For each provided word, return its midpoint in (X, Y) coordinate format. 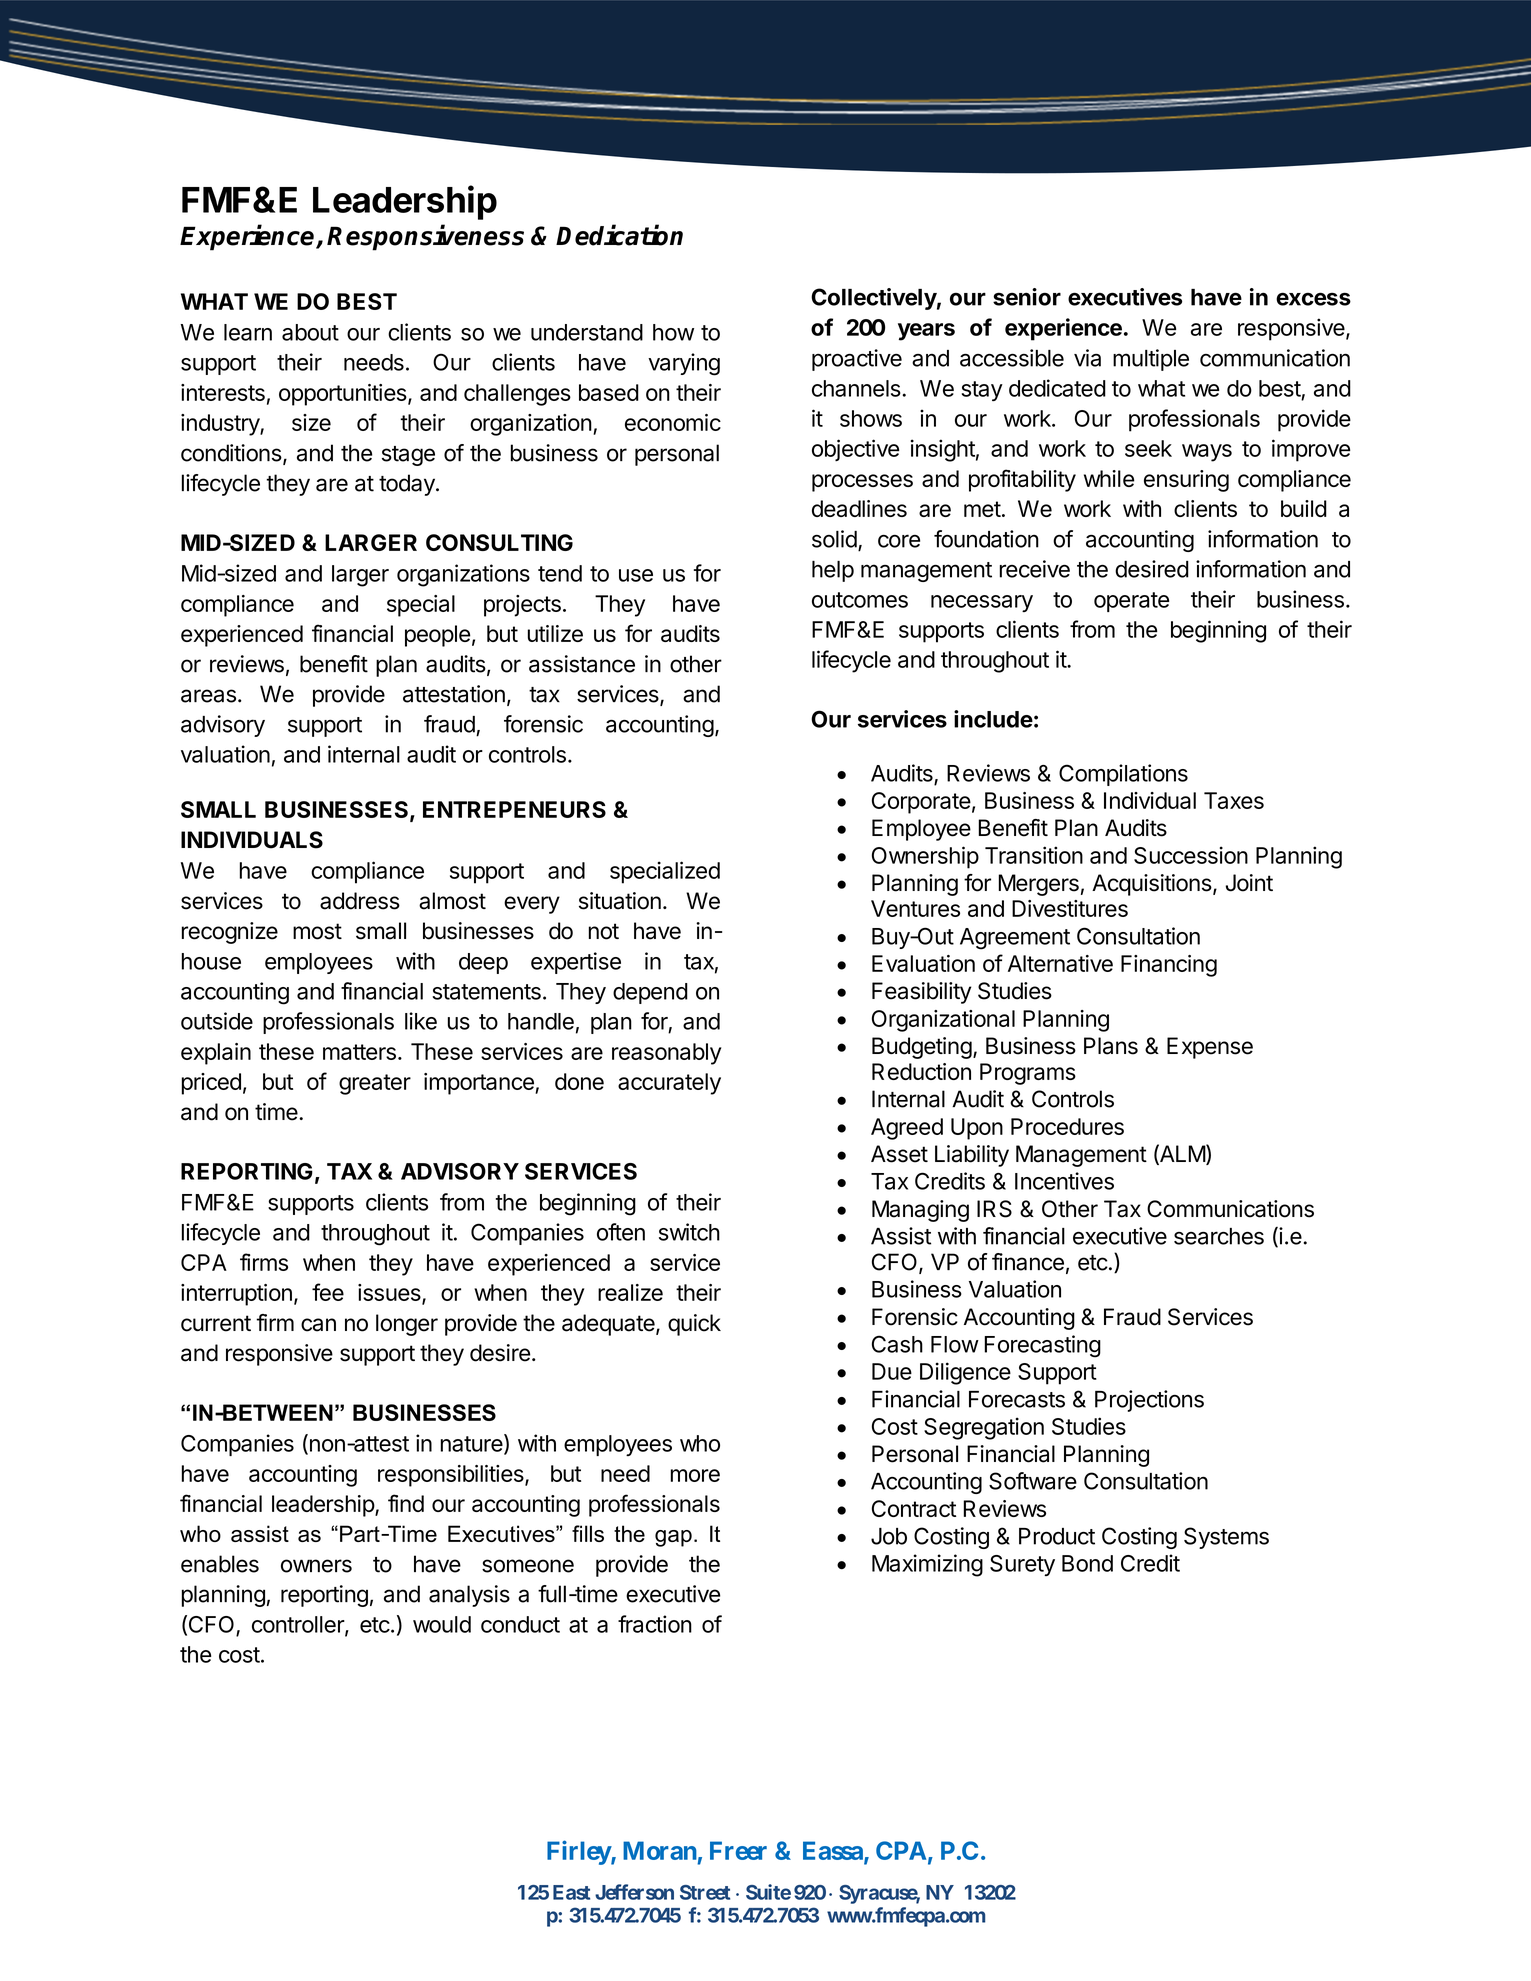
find (406, 1503)
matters (359, 1052)
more (695, 1475)
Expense (1210, 1048)
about (310, 332)
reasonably (666, 1054)
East (571, 1892)
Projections (1149, 1401)
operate (1131, 602)
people (438, 636)
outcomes (860, 600)
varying (684, 364)
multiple (1151, 360)
